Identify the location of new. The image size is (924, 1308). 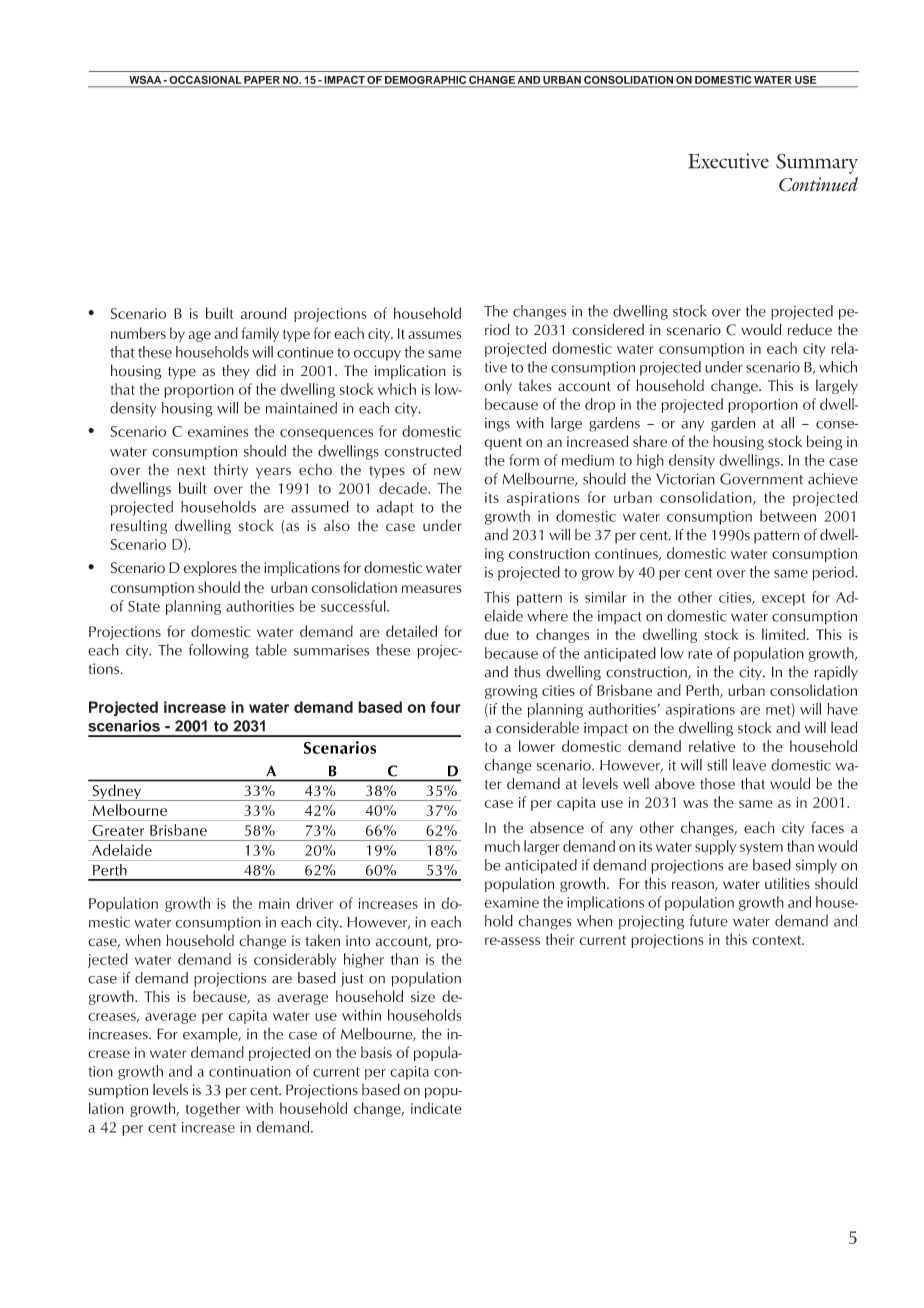
(448, 471).
